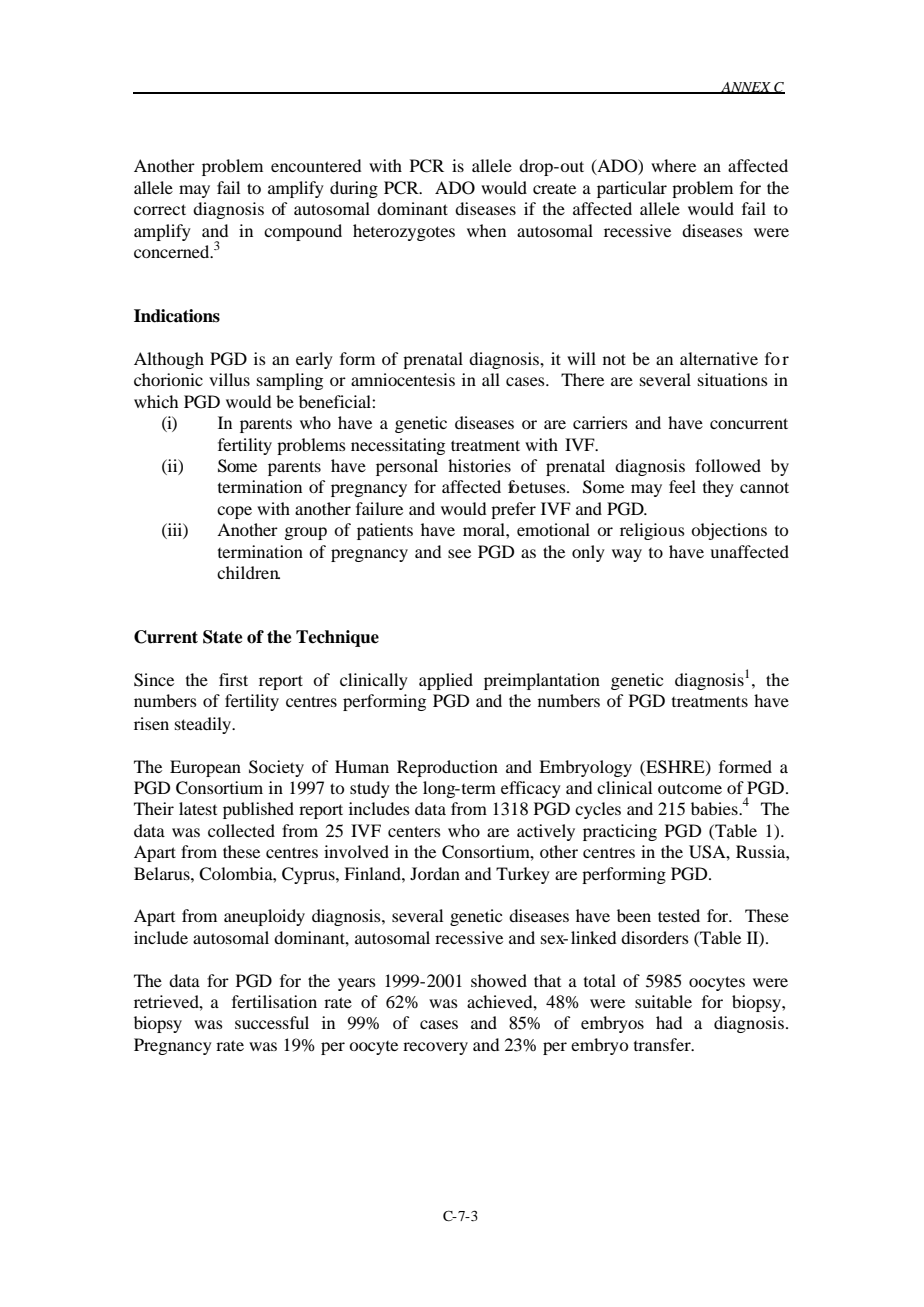 This image has width=924, height=1307. Describe the element at coordinates (446, 681) in the image. I see `applied` at that location.
